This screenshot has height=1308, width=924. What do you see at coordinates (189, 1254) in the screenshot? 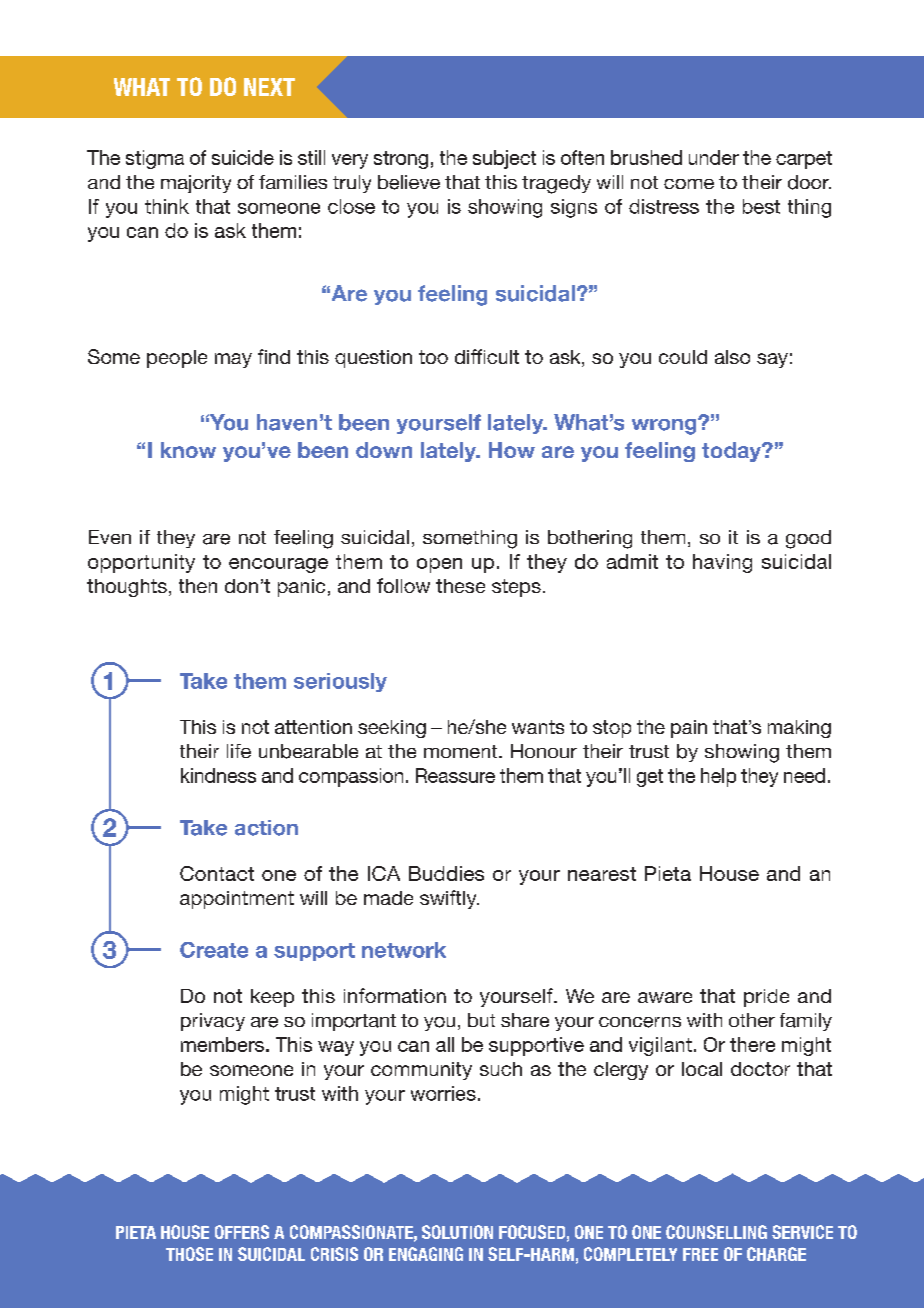
I see `those` at bounding box center [189, 1254].
